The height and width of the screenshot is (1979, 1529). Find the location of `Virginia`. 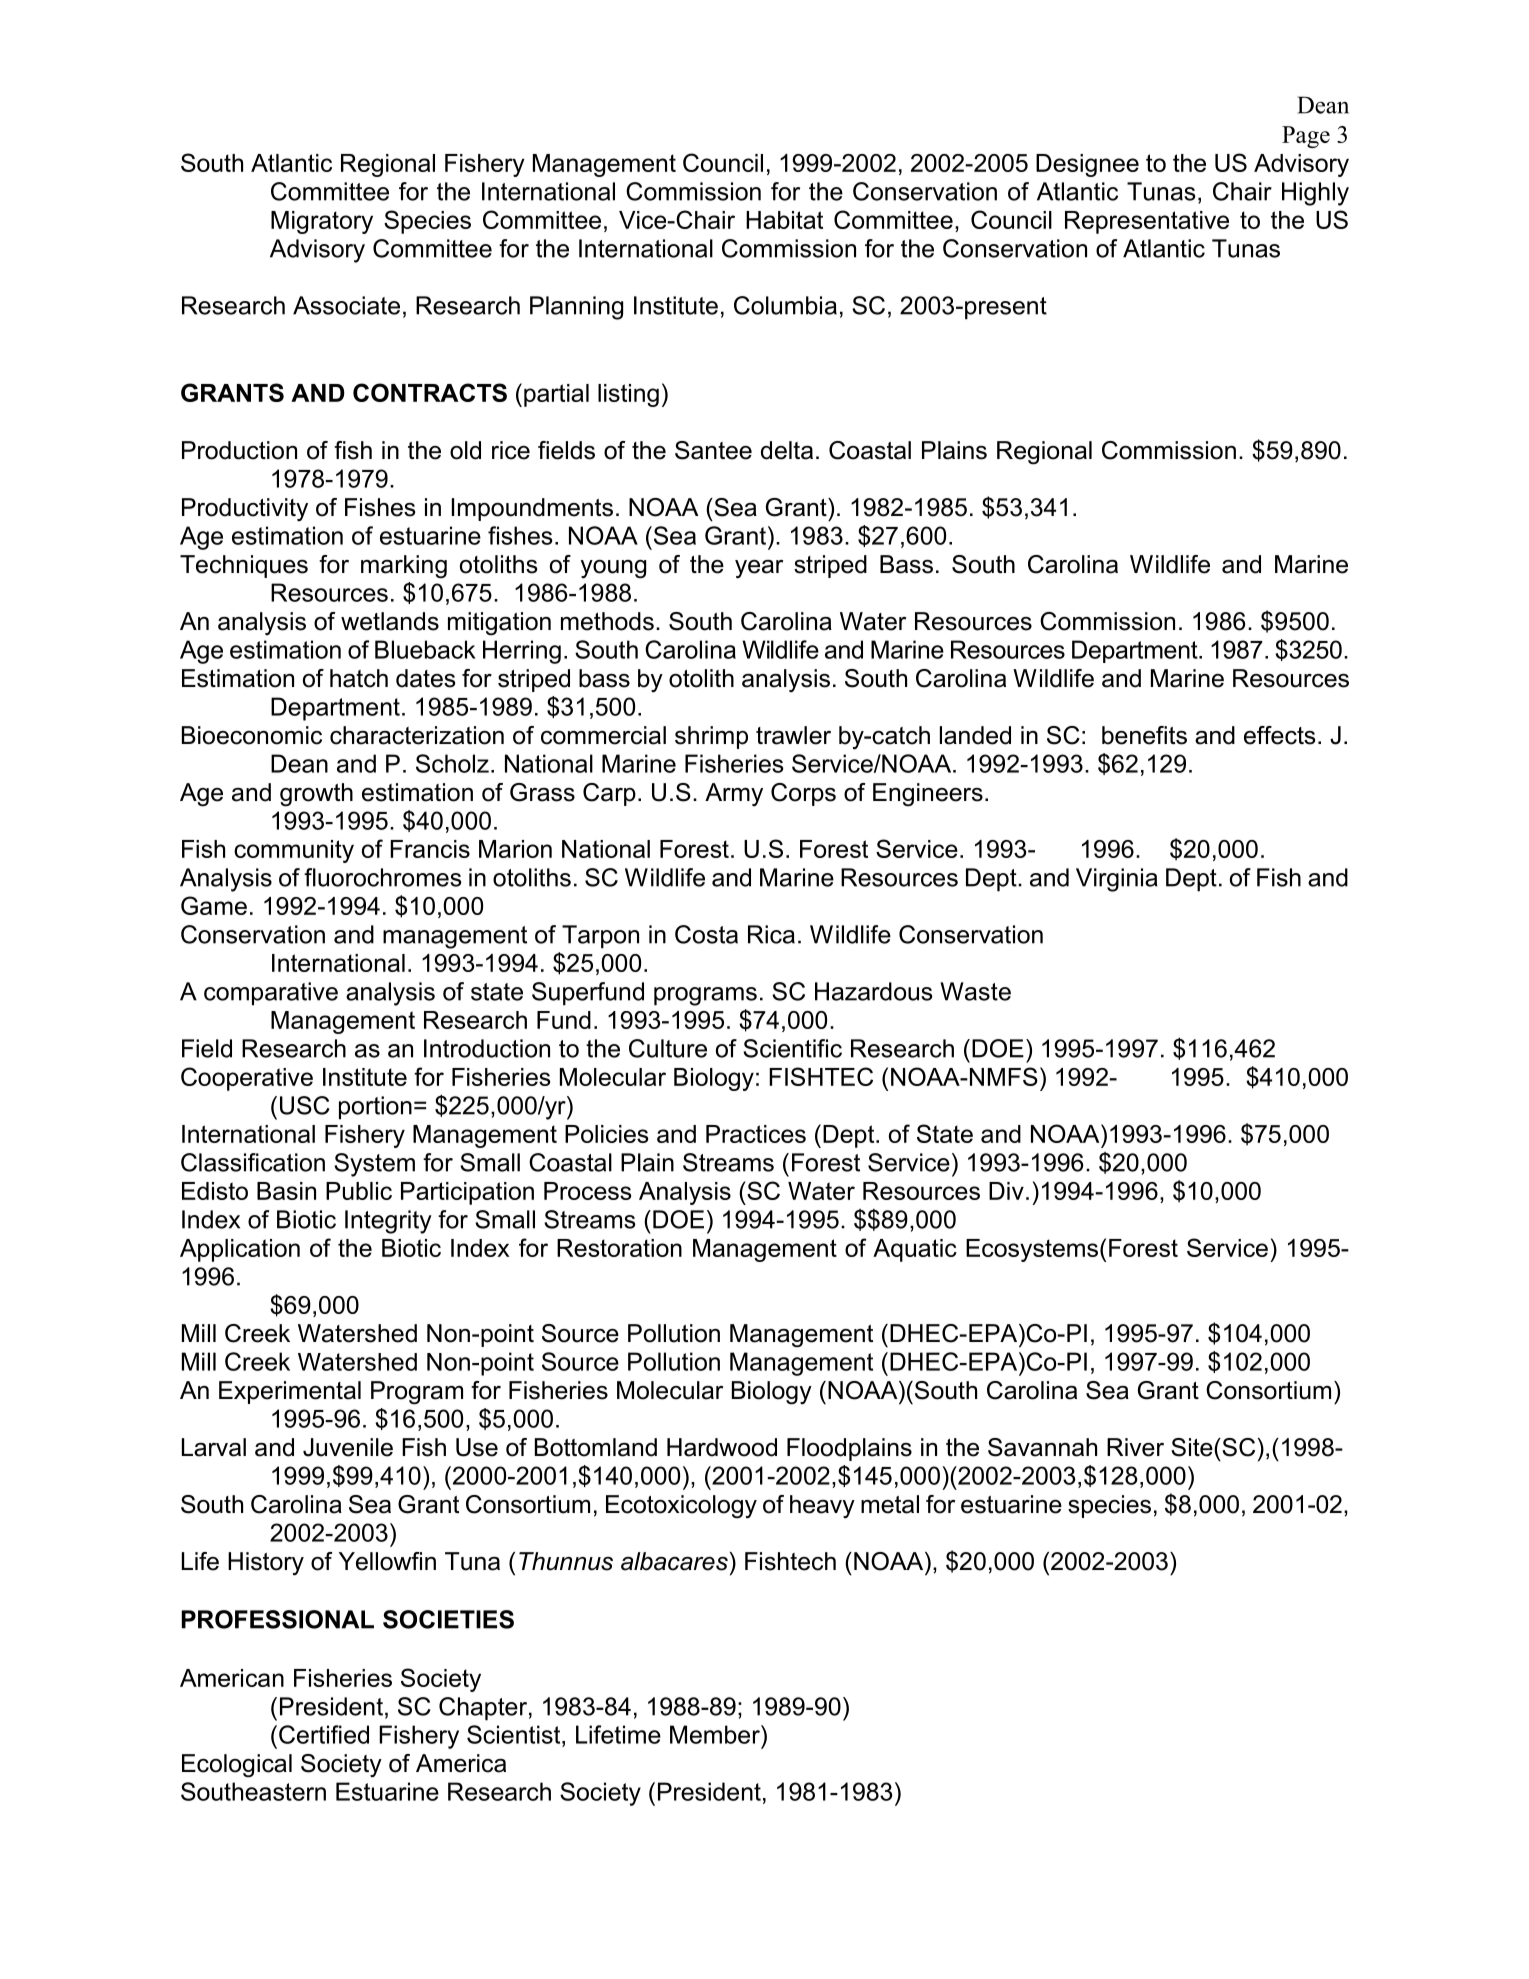

Virginia is located at coordinates (1117, 880).
